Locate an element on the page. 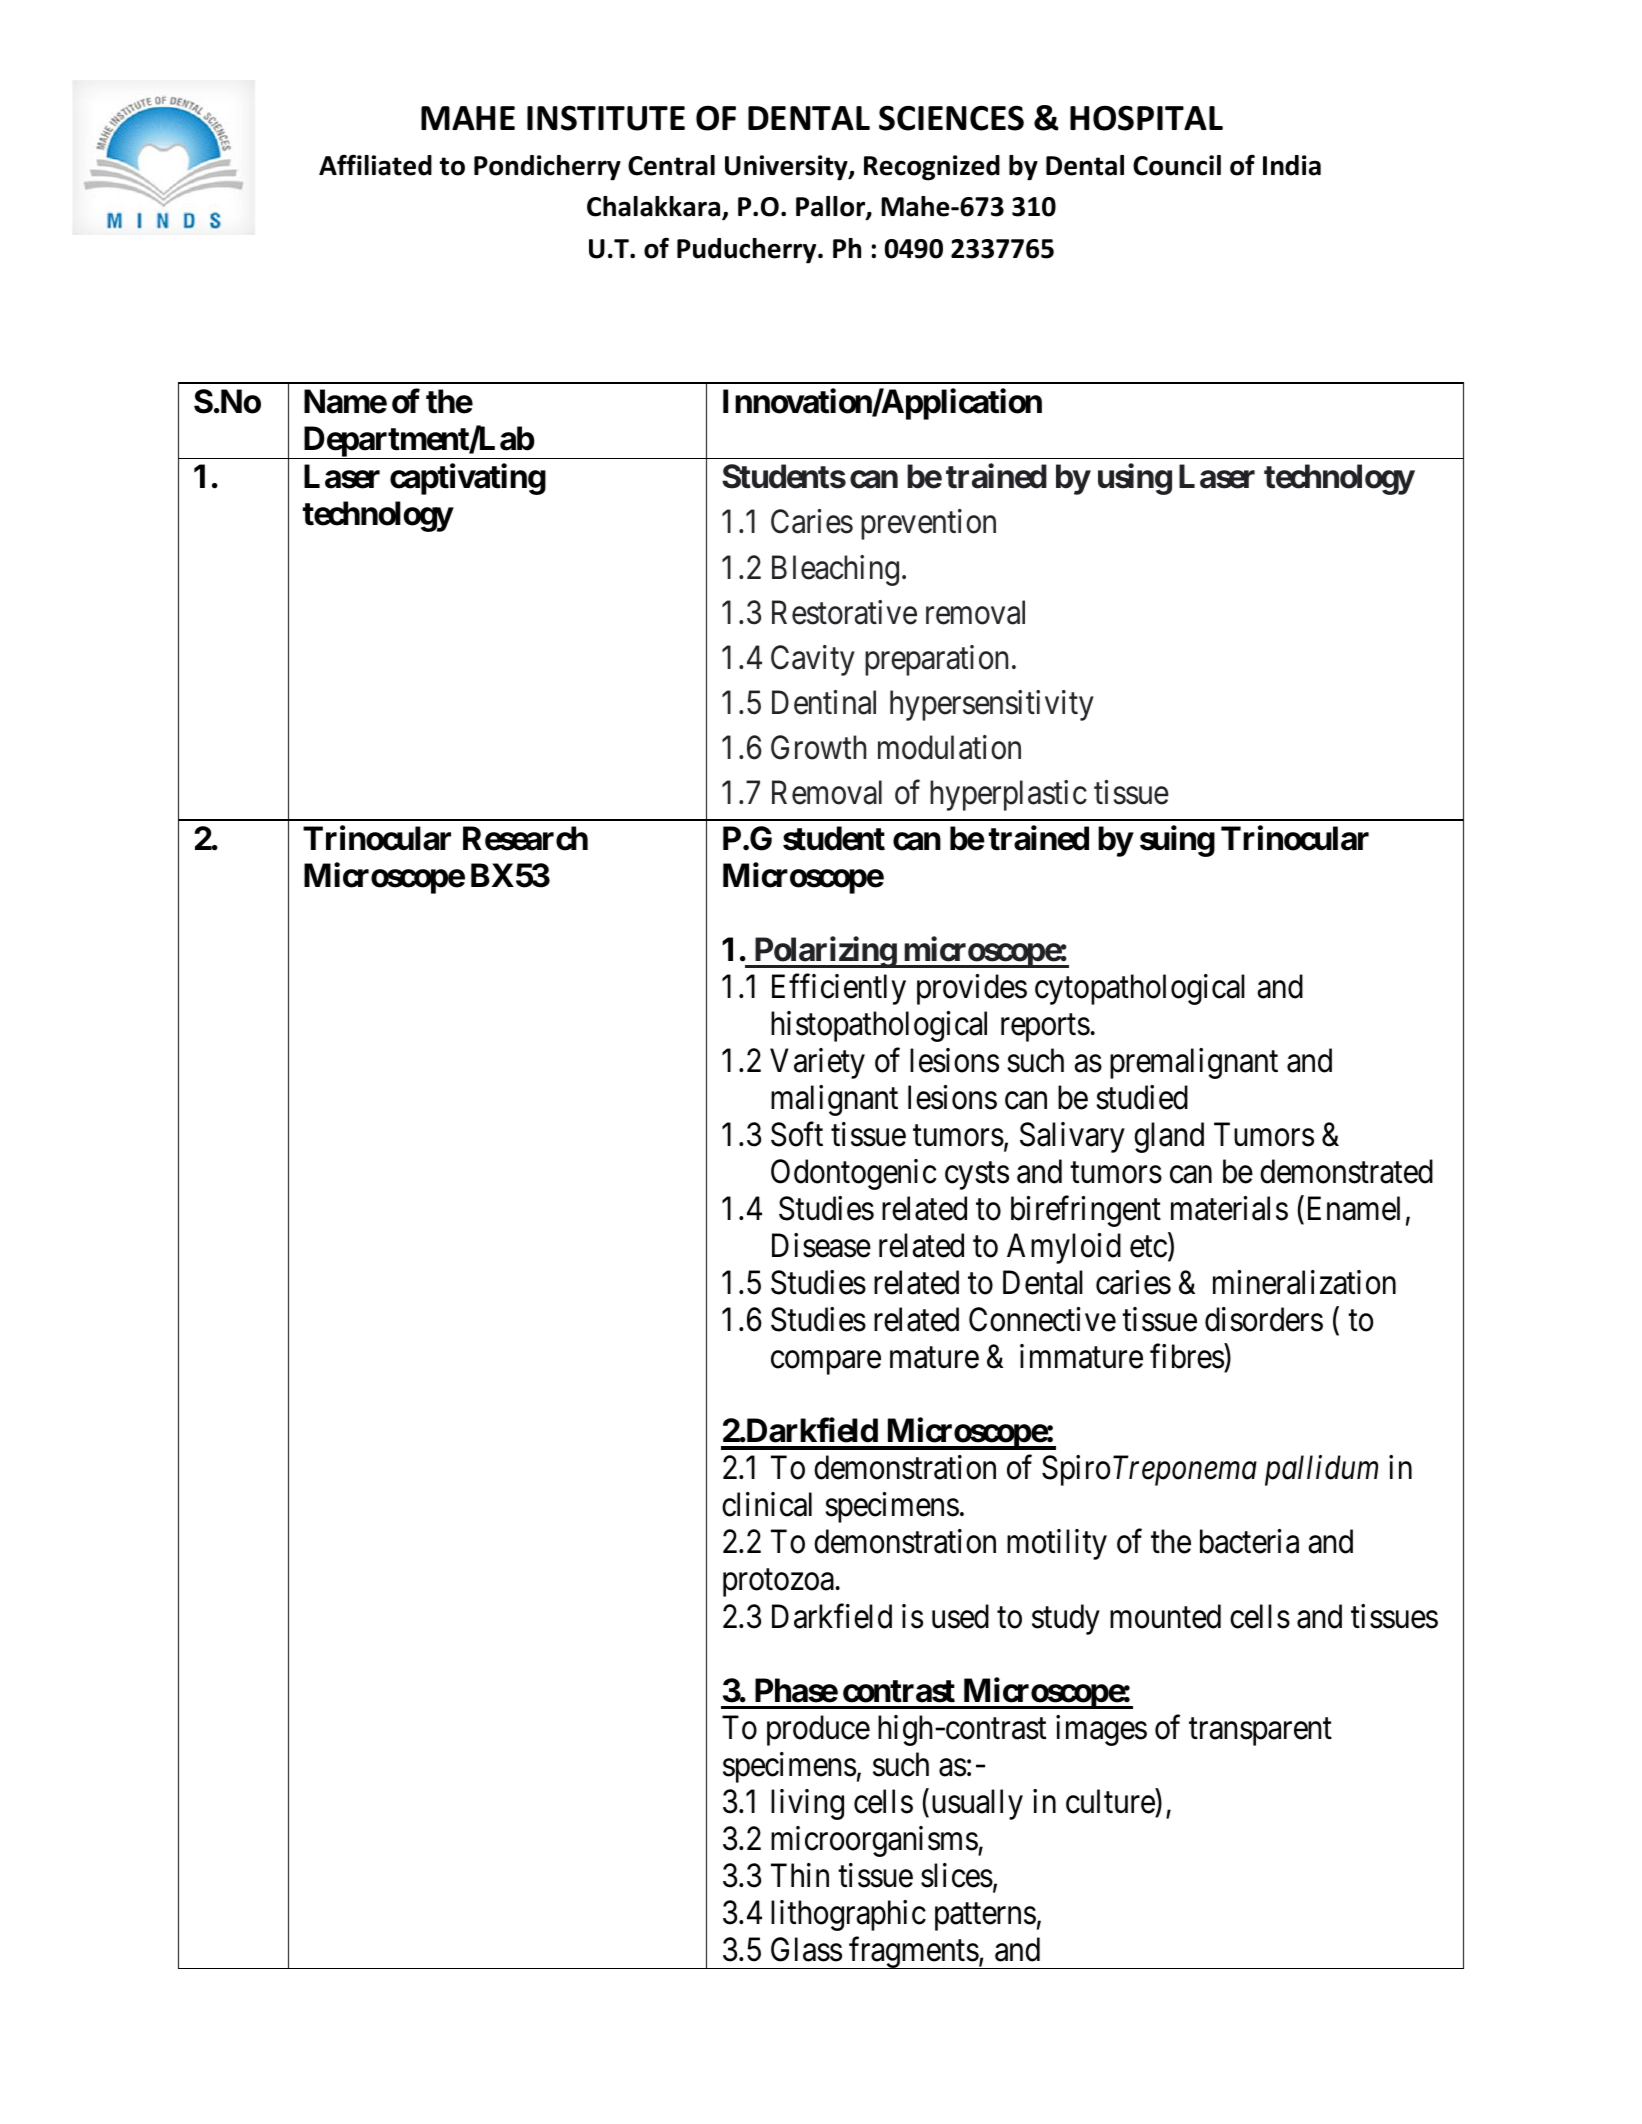  Recognized is located at coordinates (932, 168).
